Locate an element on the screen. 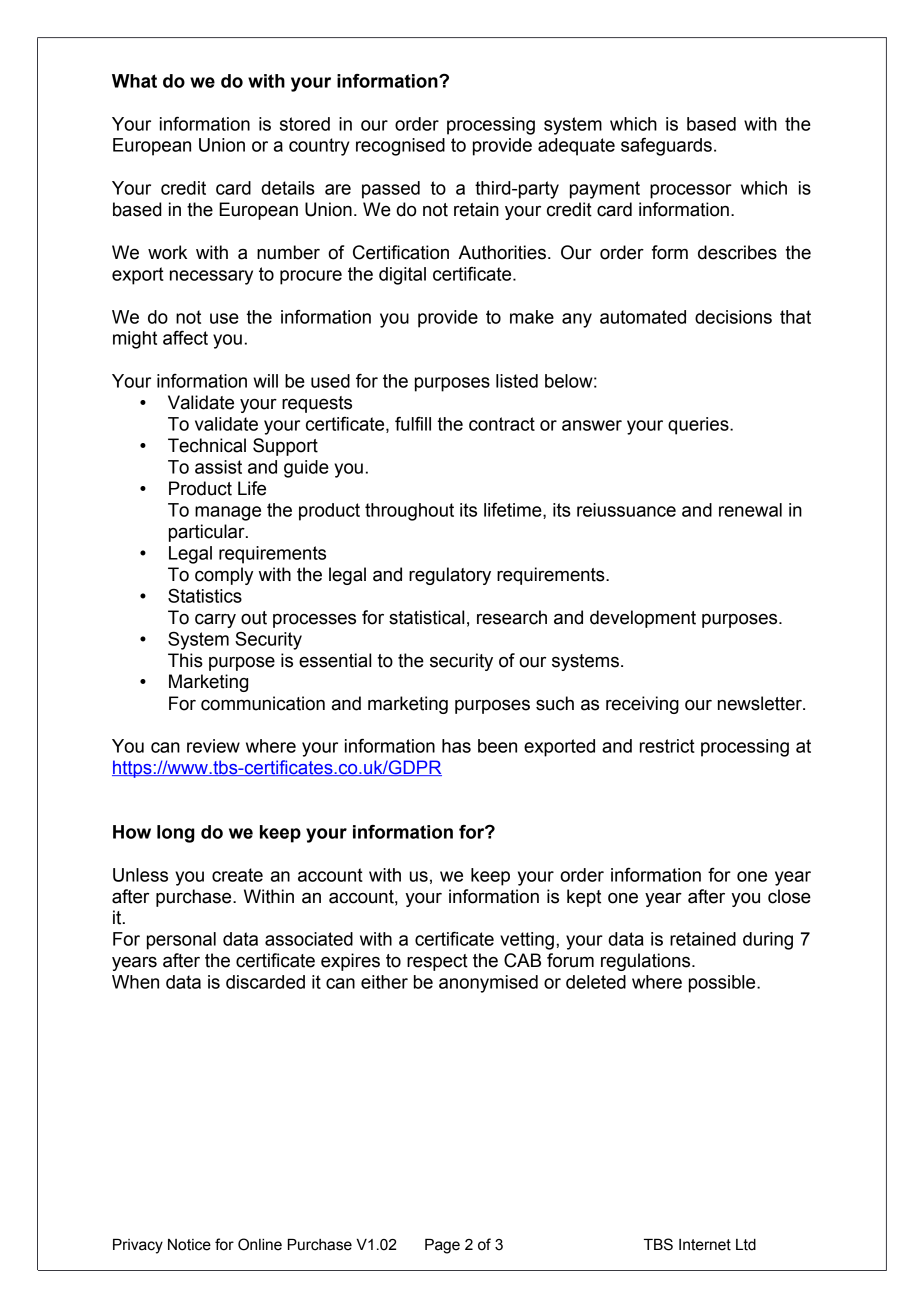  What is located at coordinates (134, 81).
